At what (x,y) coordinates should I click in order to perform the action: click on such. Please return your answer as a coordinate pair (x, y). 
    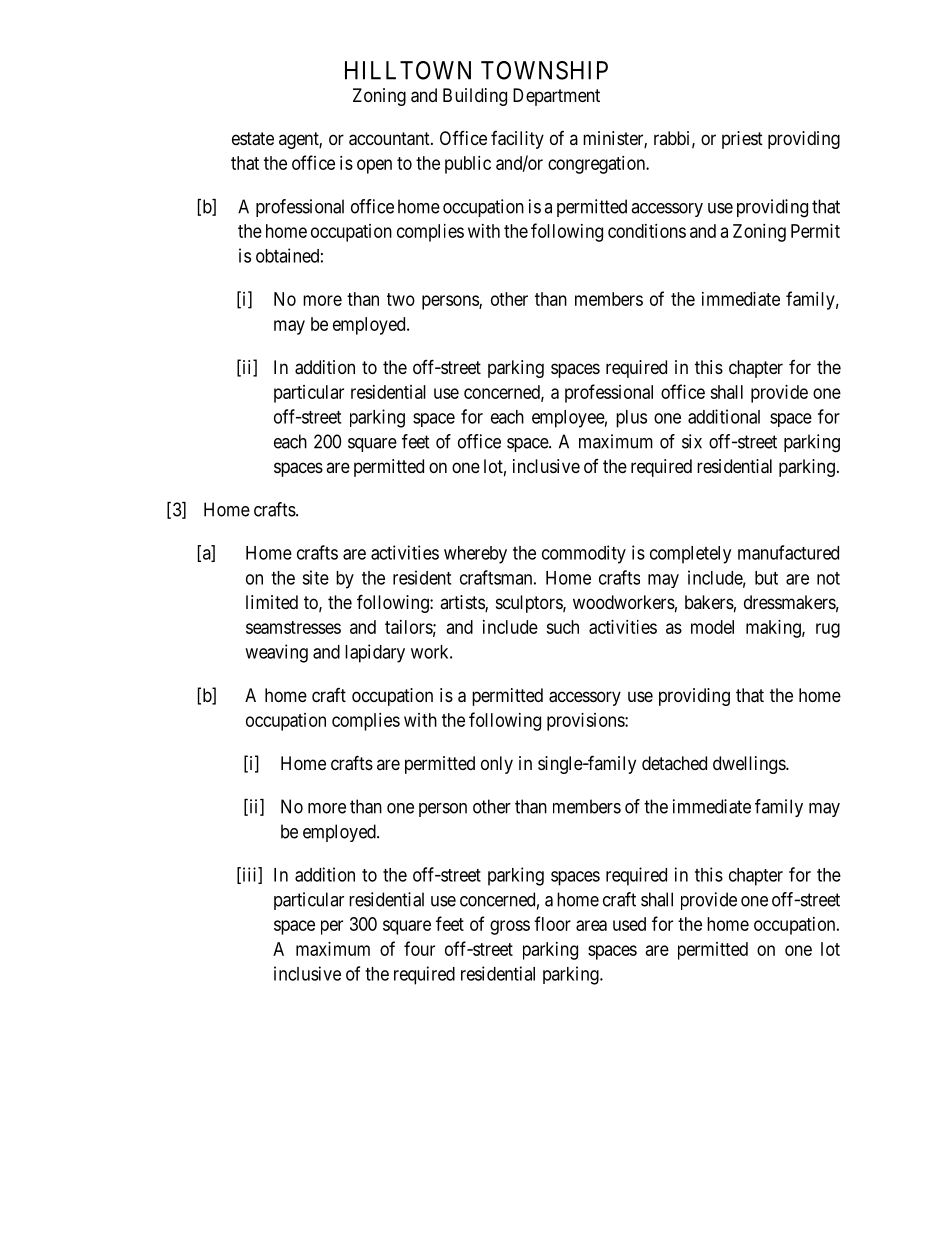
    Looking at the image, I should click on (562, 627).
